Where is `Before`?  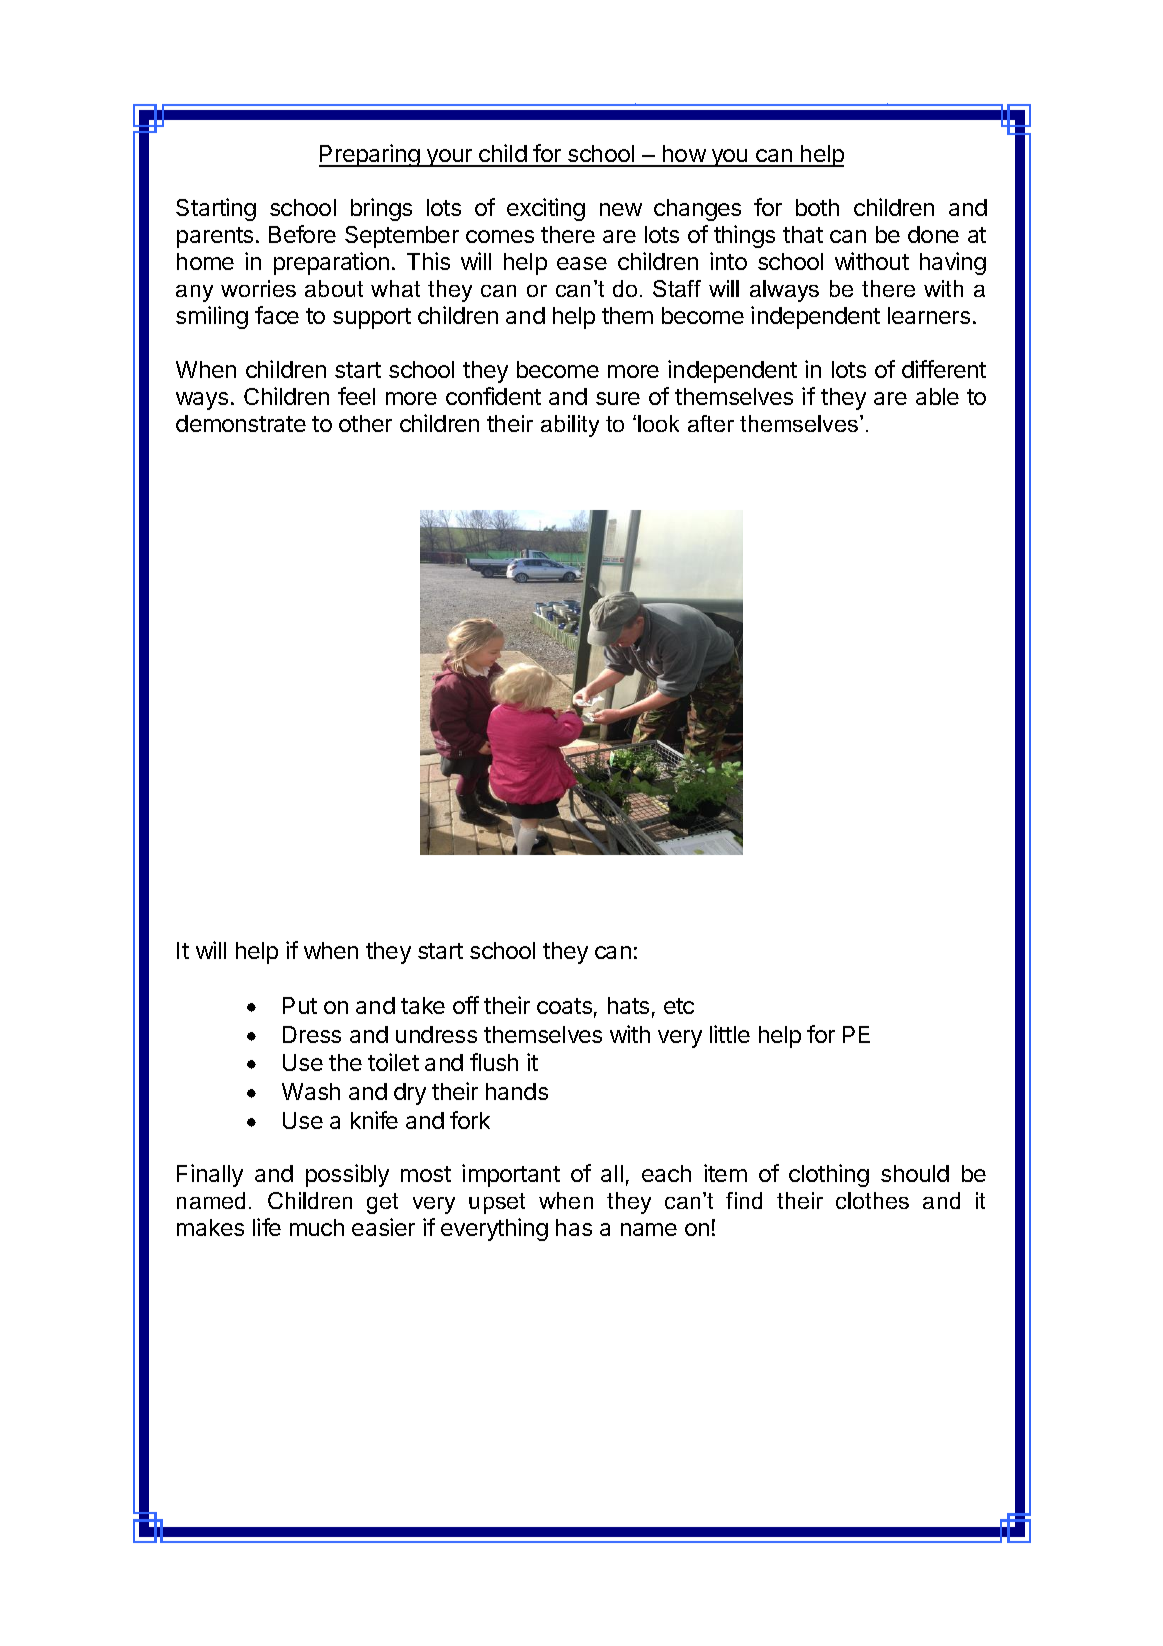
Before is located at coordinates (302, 234).
